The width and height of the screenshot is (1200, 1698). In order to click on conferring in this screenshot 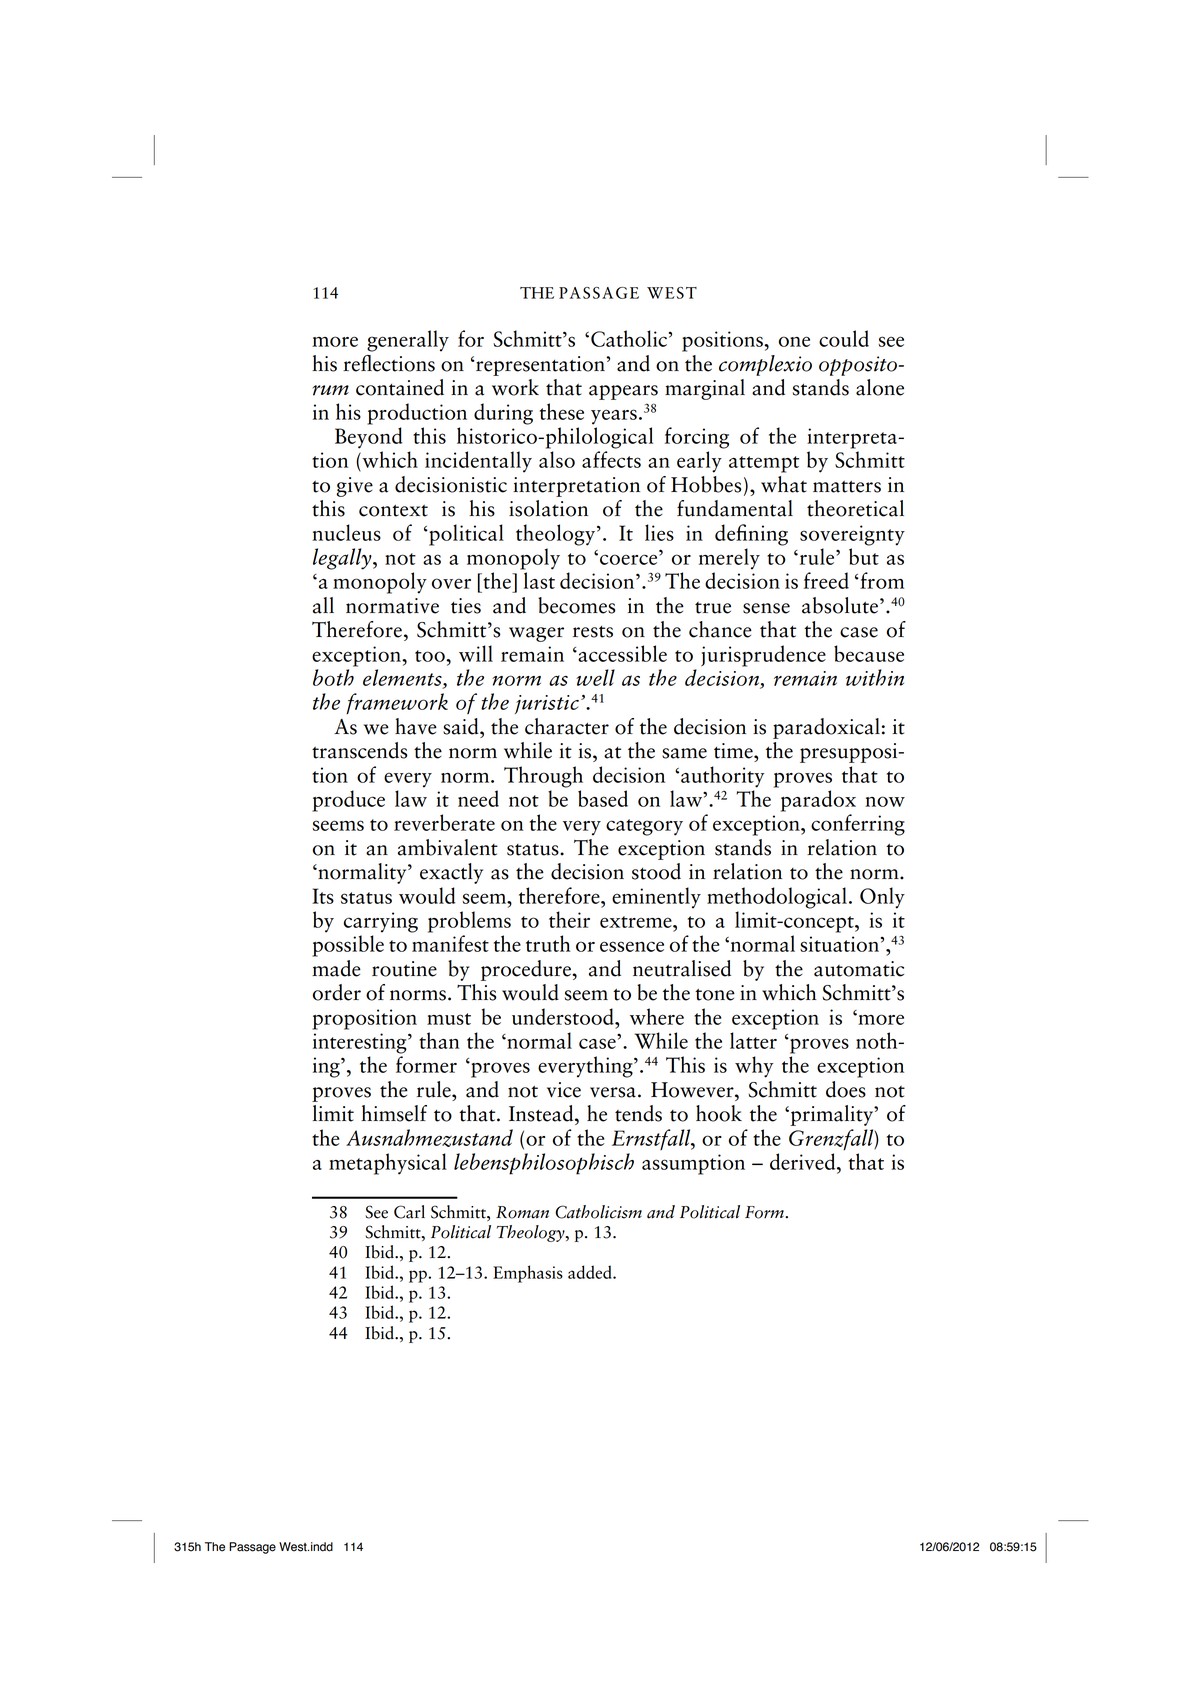, I will do `click(858, 825)`.
